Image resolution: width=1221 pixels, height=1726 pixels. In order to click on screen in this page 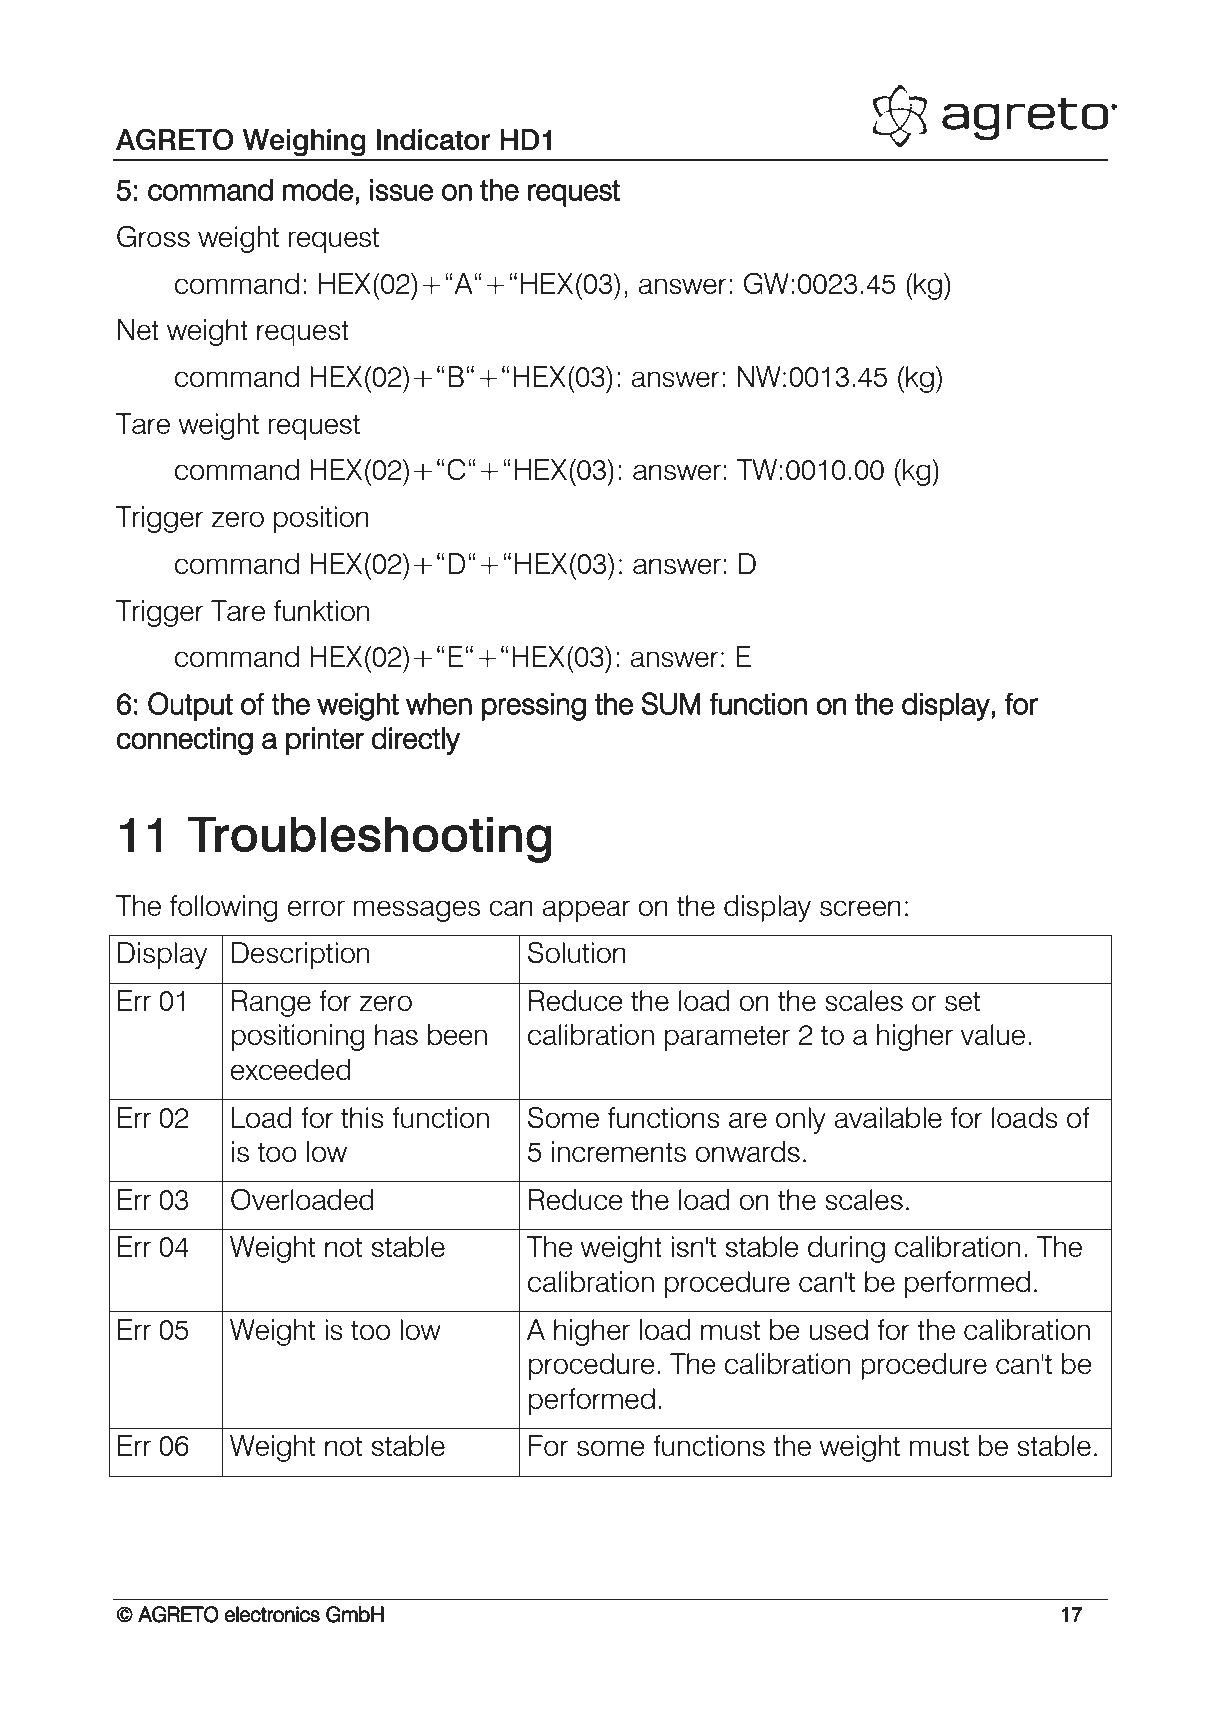, I will do `click(860, 908)`.
